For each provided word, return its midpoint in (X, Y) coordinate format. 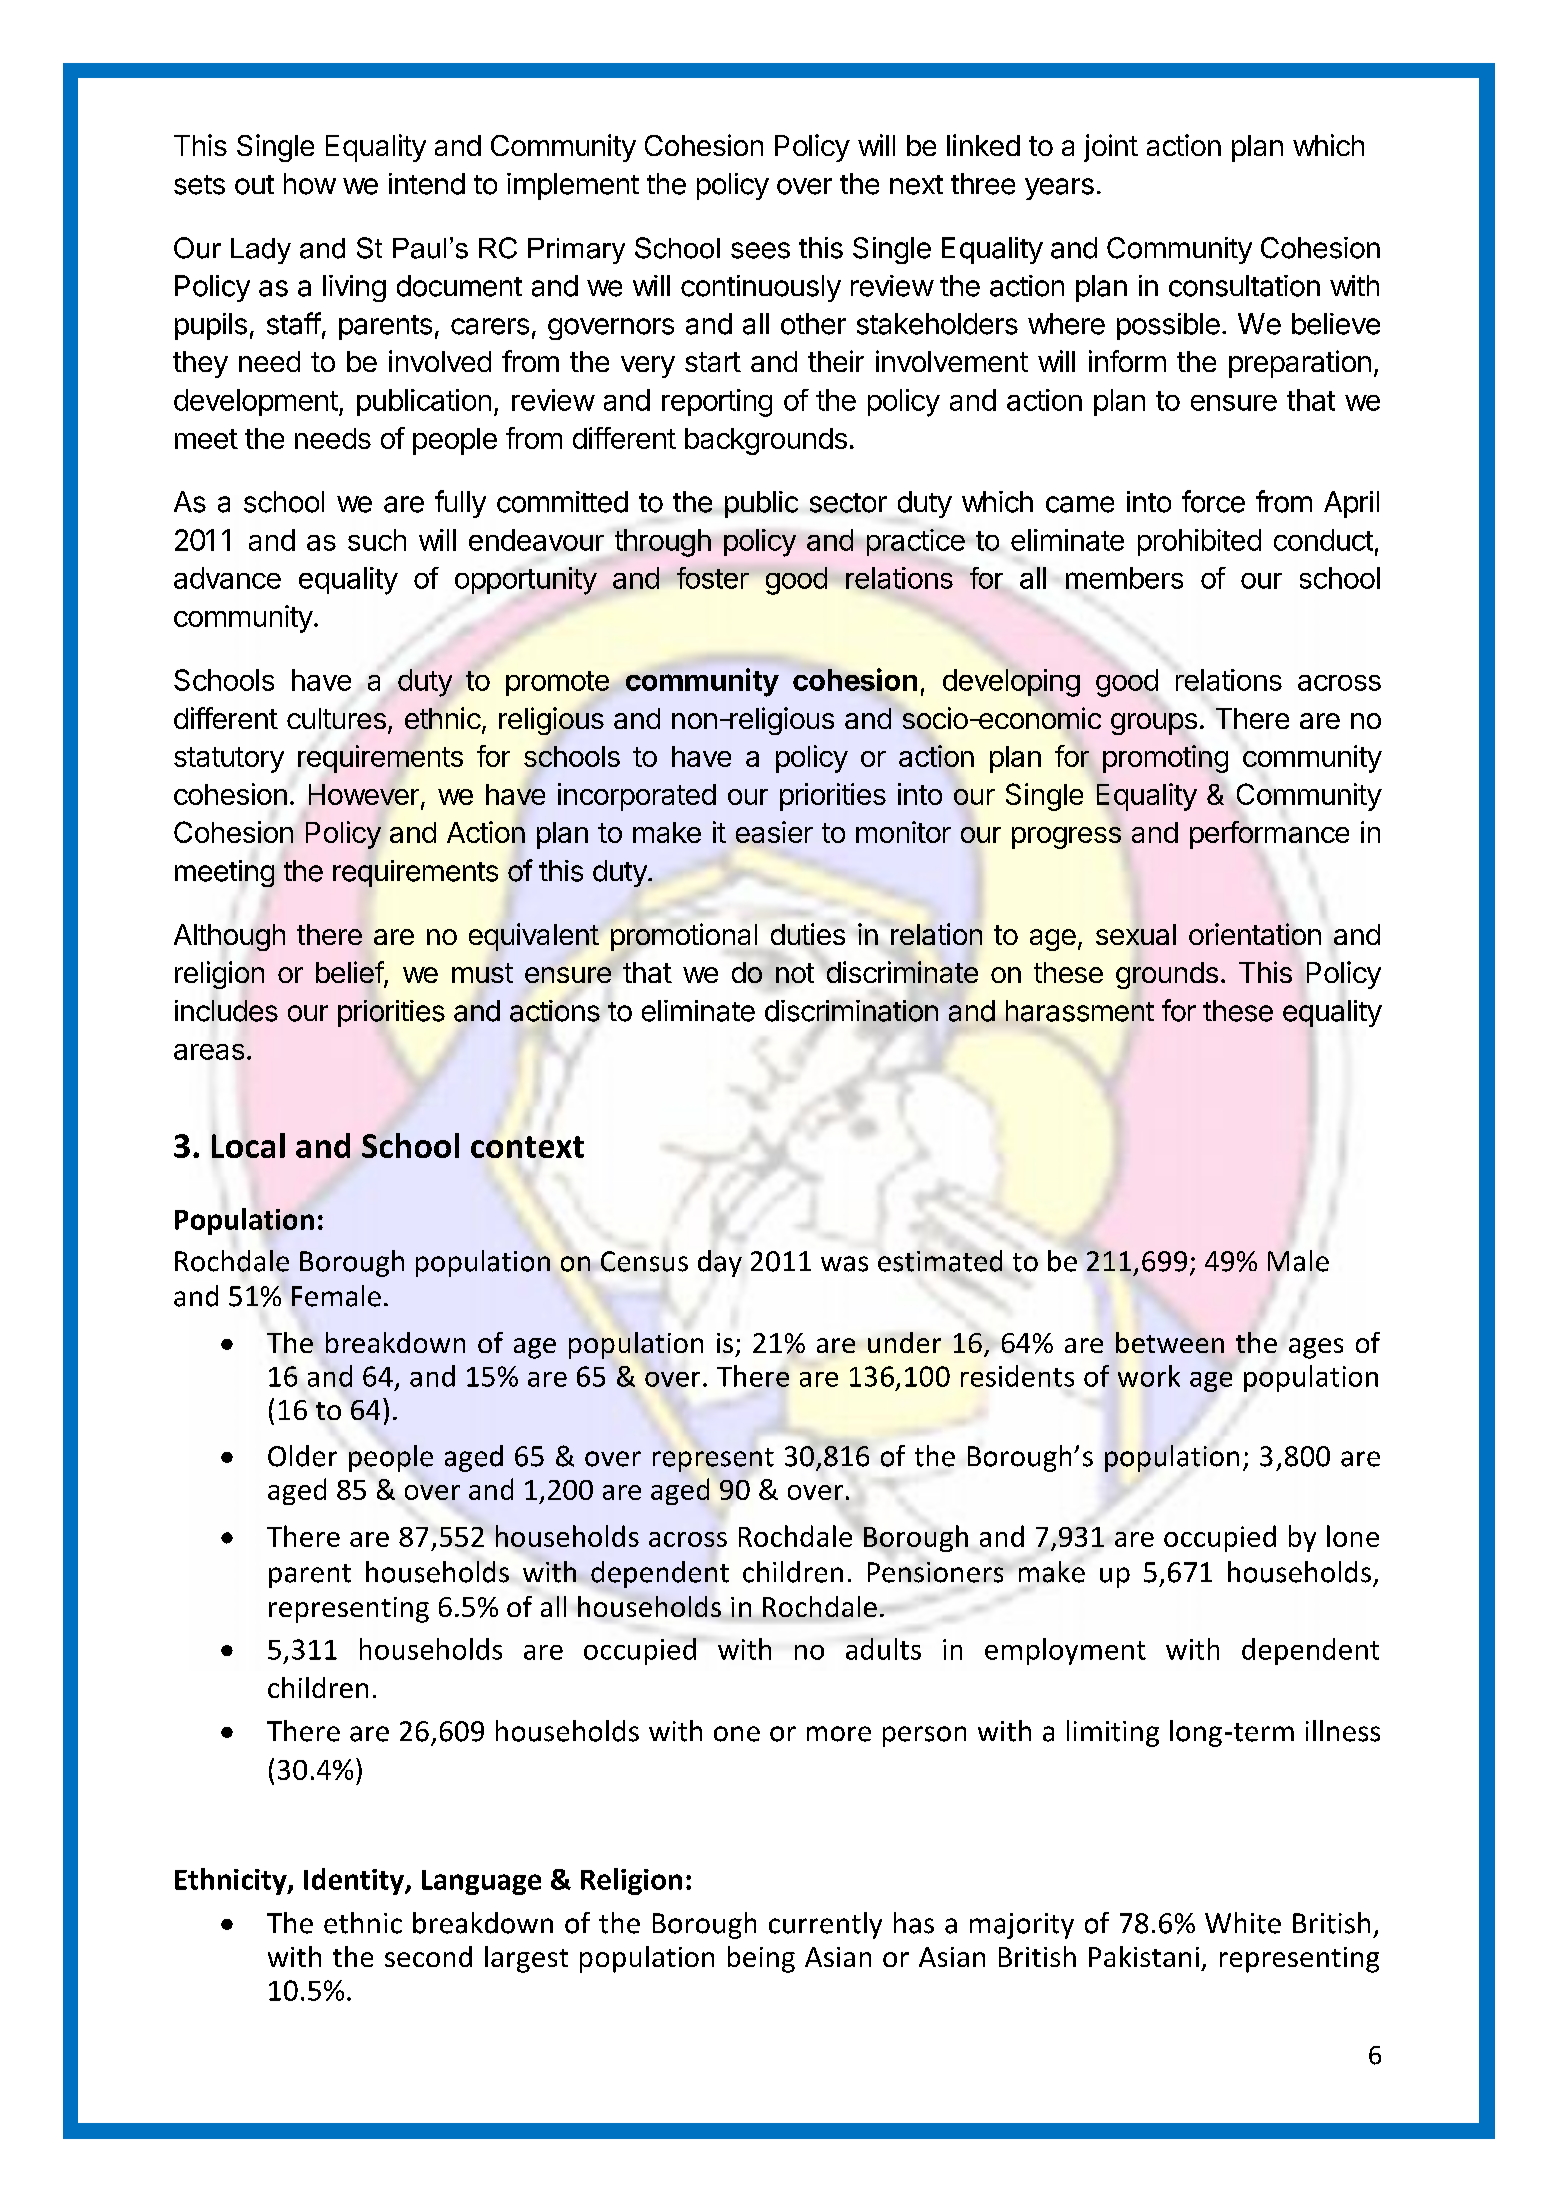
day (720, 1263)
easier (774, 832)
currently (825, 1925)
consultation (1244, 286)
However (364, 794)
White (1243, 1923)
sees (760, 250)
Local (248, 1145)
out (254, 185)
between (1170, 1342)
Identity (355, 1881)
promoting (1165, 759)
